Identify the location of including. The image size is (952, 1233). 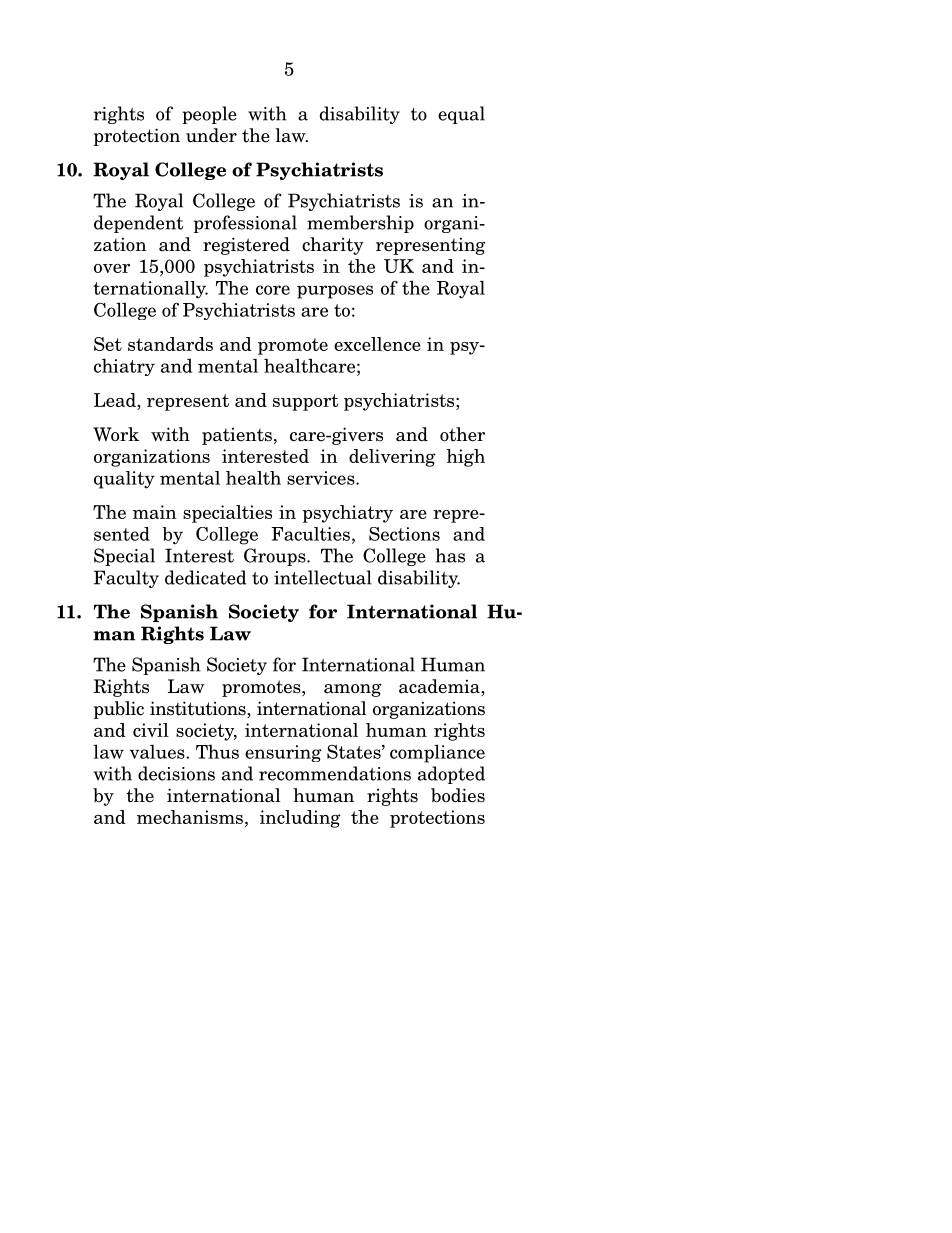
(300, 819).
